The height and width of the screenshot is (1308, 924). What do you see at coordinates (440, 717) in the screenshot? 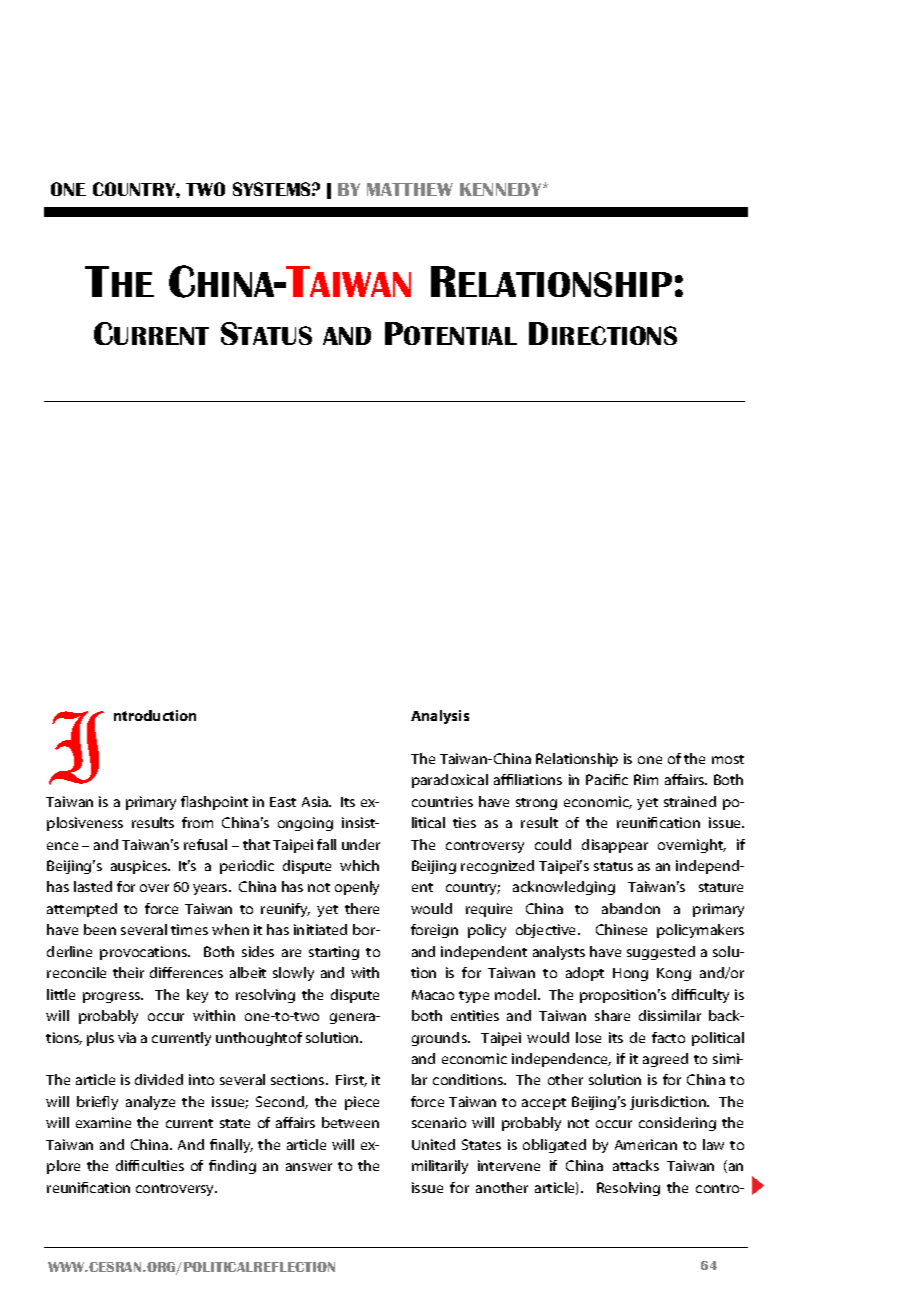
I see `Analysis` at bounding box center [440, 717].
